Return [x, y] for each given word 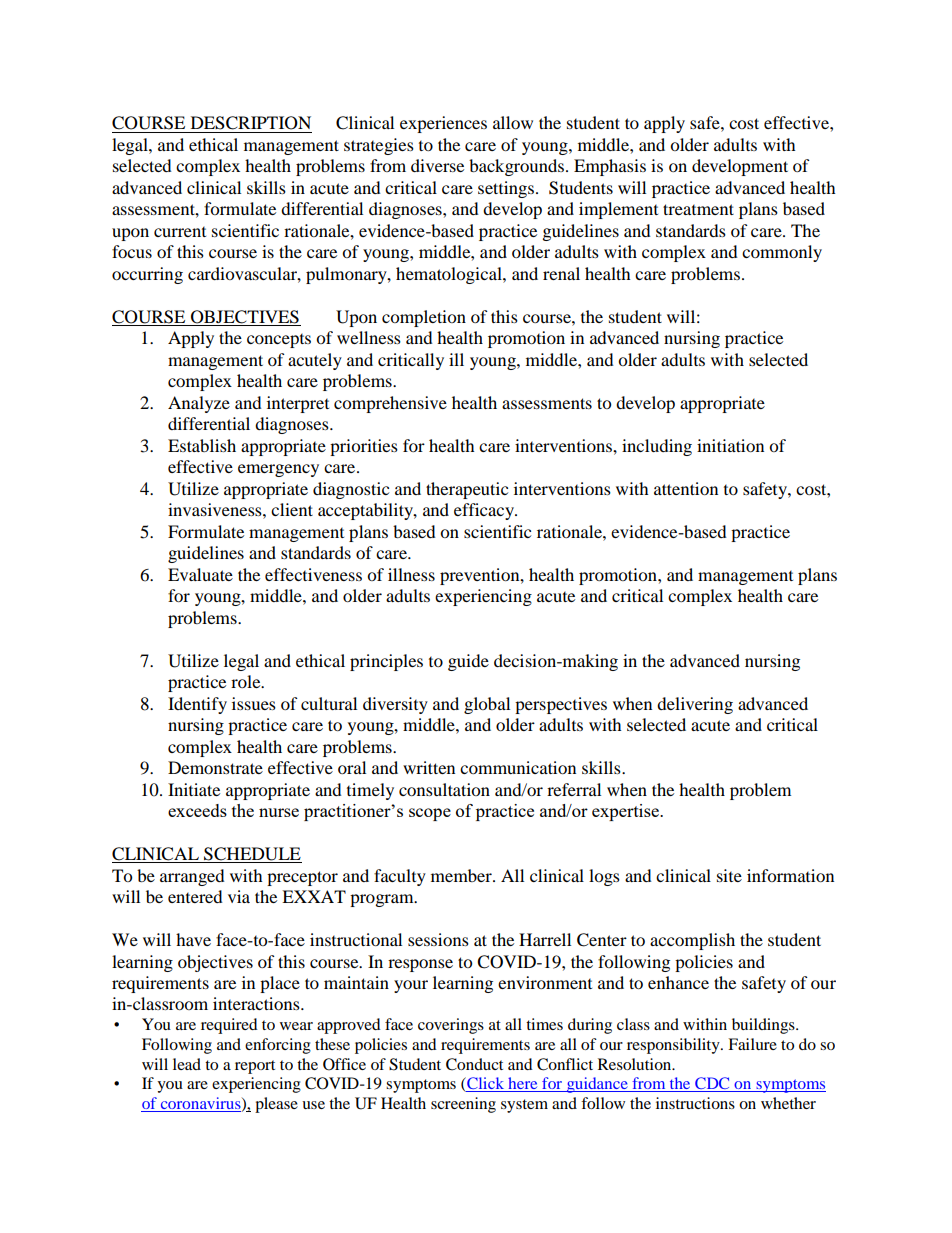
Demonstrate [215, 767]
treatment [698, 209]
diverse [437, 165]
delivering [695, 705]
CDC [712, 1084]
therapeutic [467, 490]
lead [187, 1064]
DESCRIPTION [251, 123]
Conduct [474, 1064]
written [429, 767]
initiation [730, 445]
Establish [202, 445]
